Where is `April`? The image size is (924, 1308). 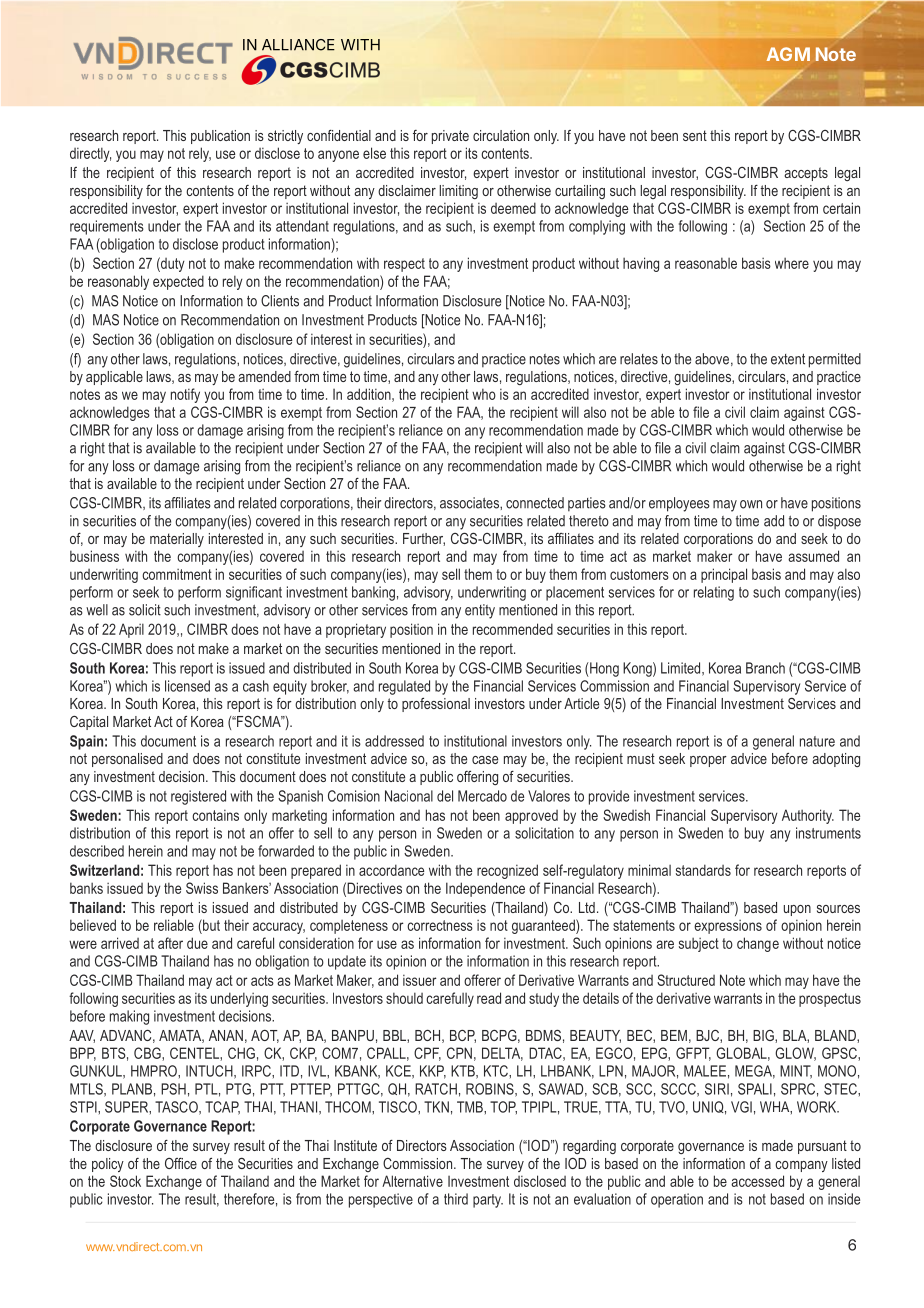
April is located at coordinates (131, 630).
